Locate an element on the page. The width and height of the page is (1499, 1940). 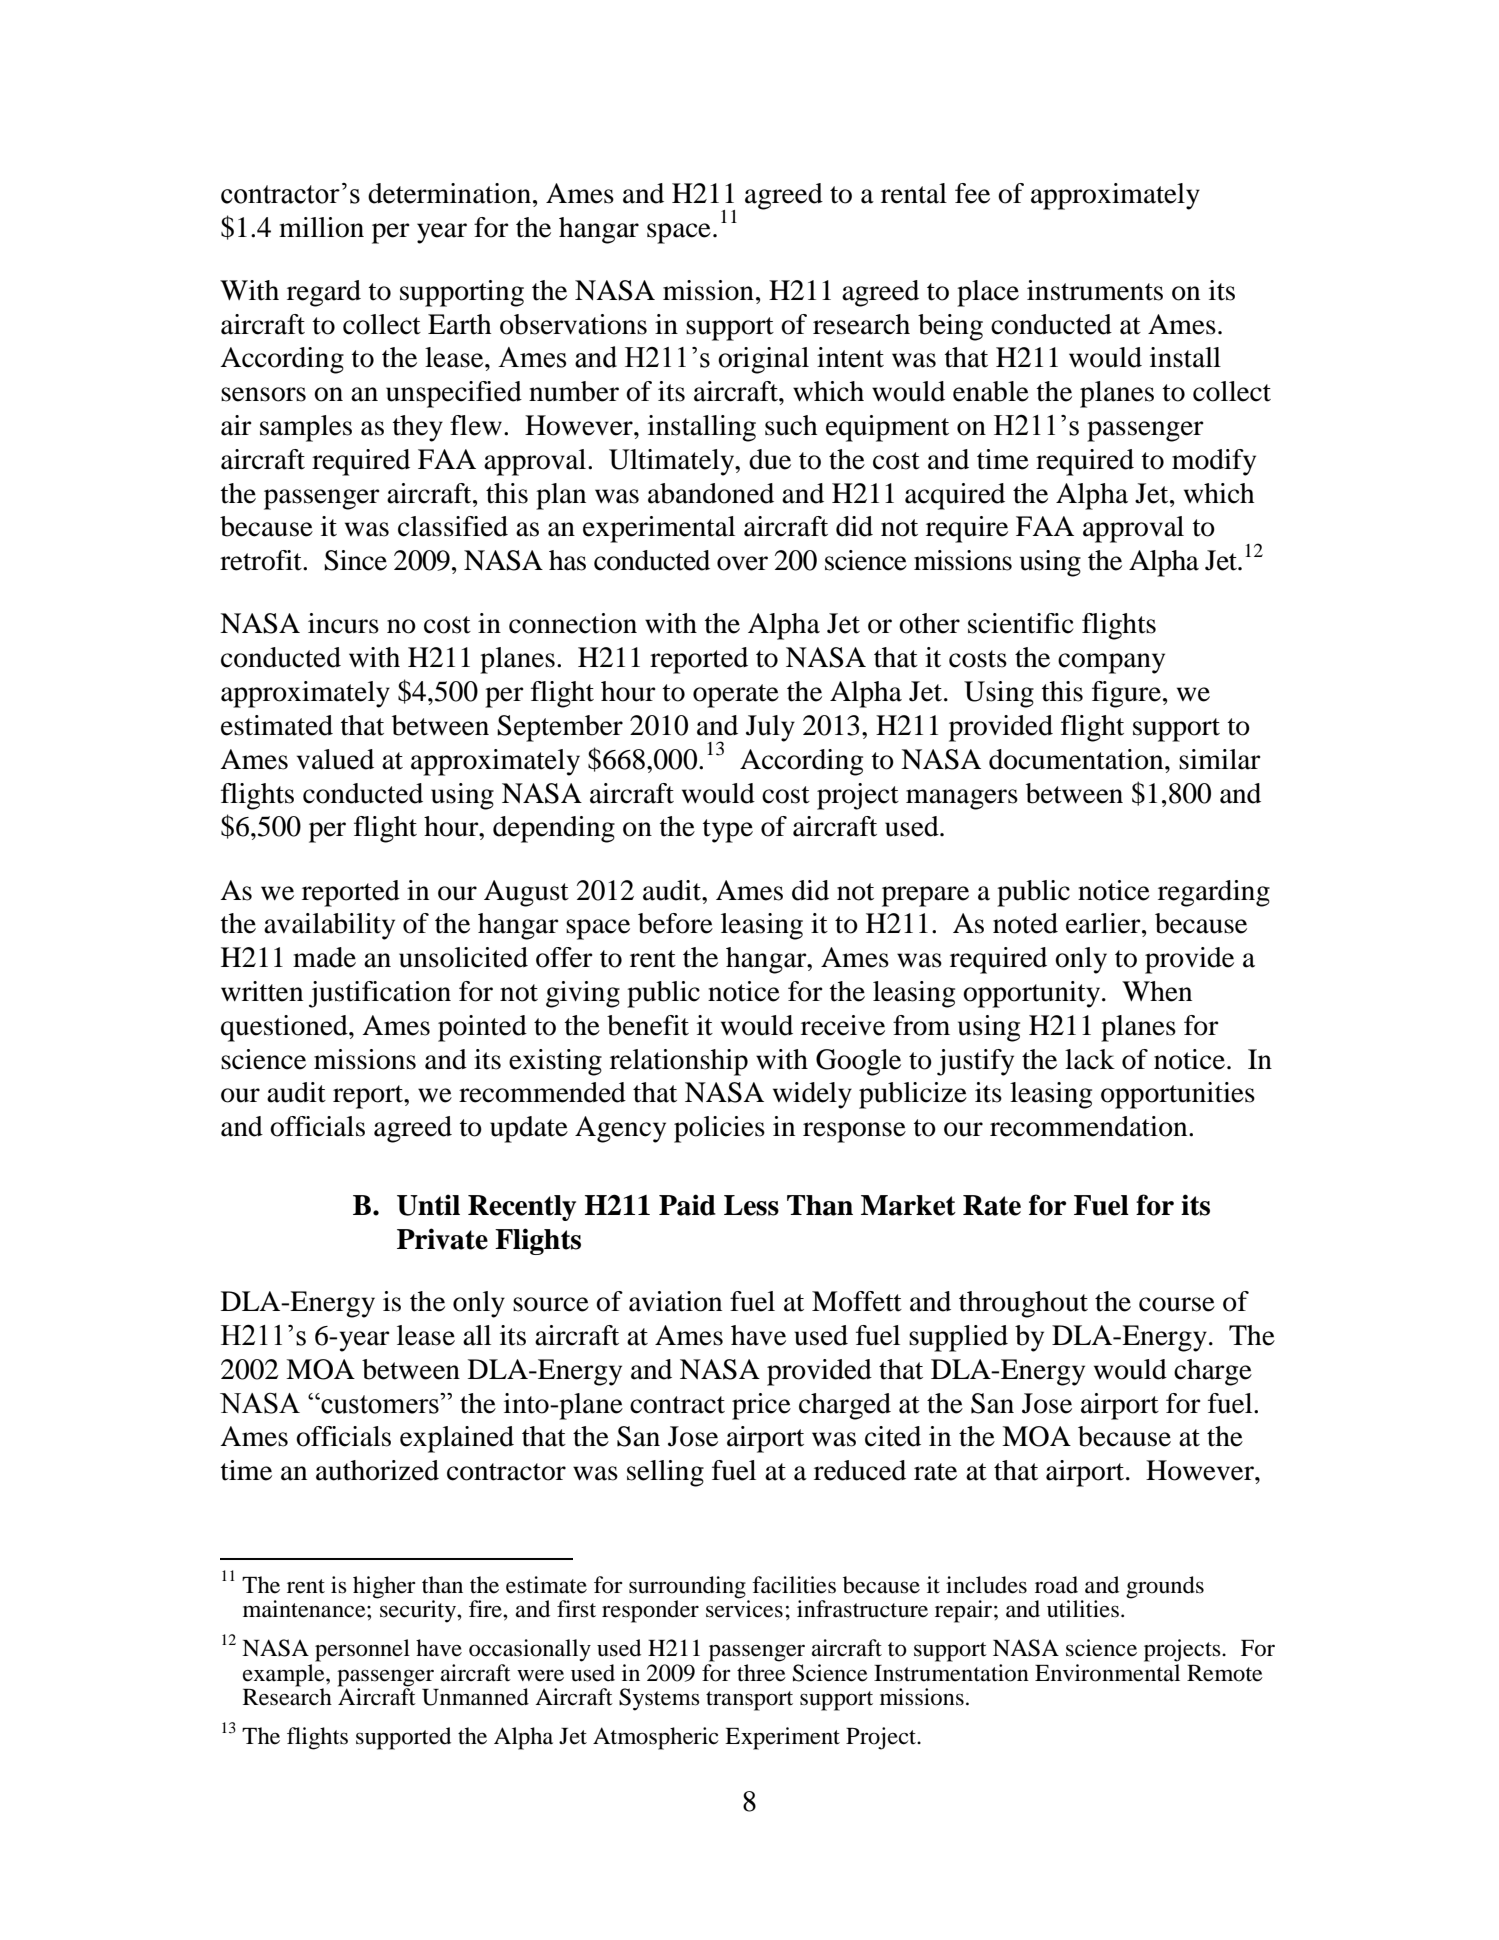
Less is located at coordinates (751, 1205).
